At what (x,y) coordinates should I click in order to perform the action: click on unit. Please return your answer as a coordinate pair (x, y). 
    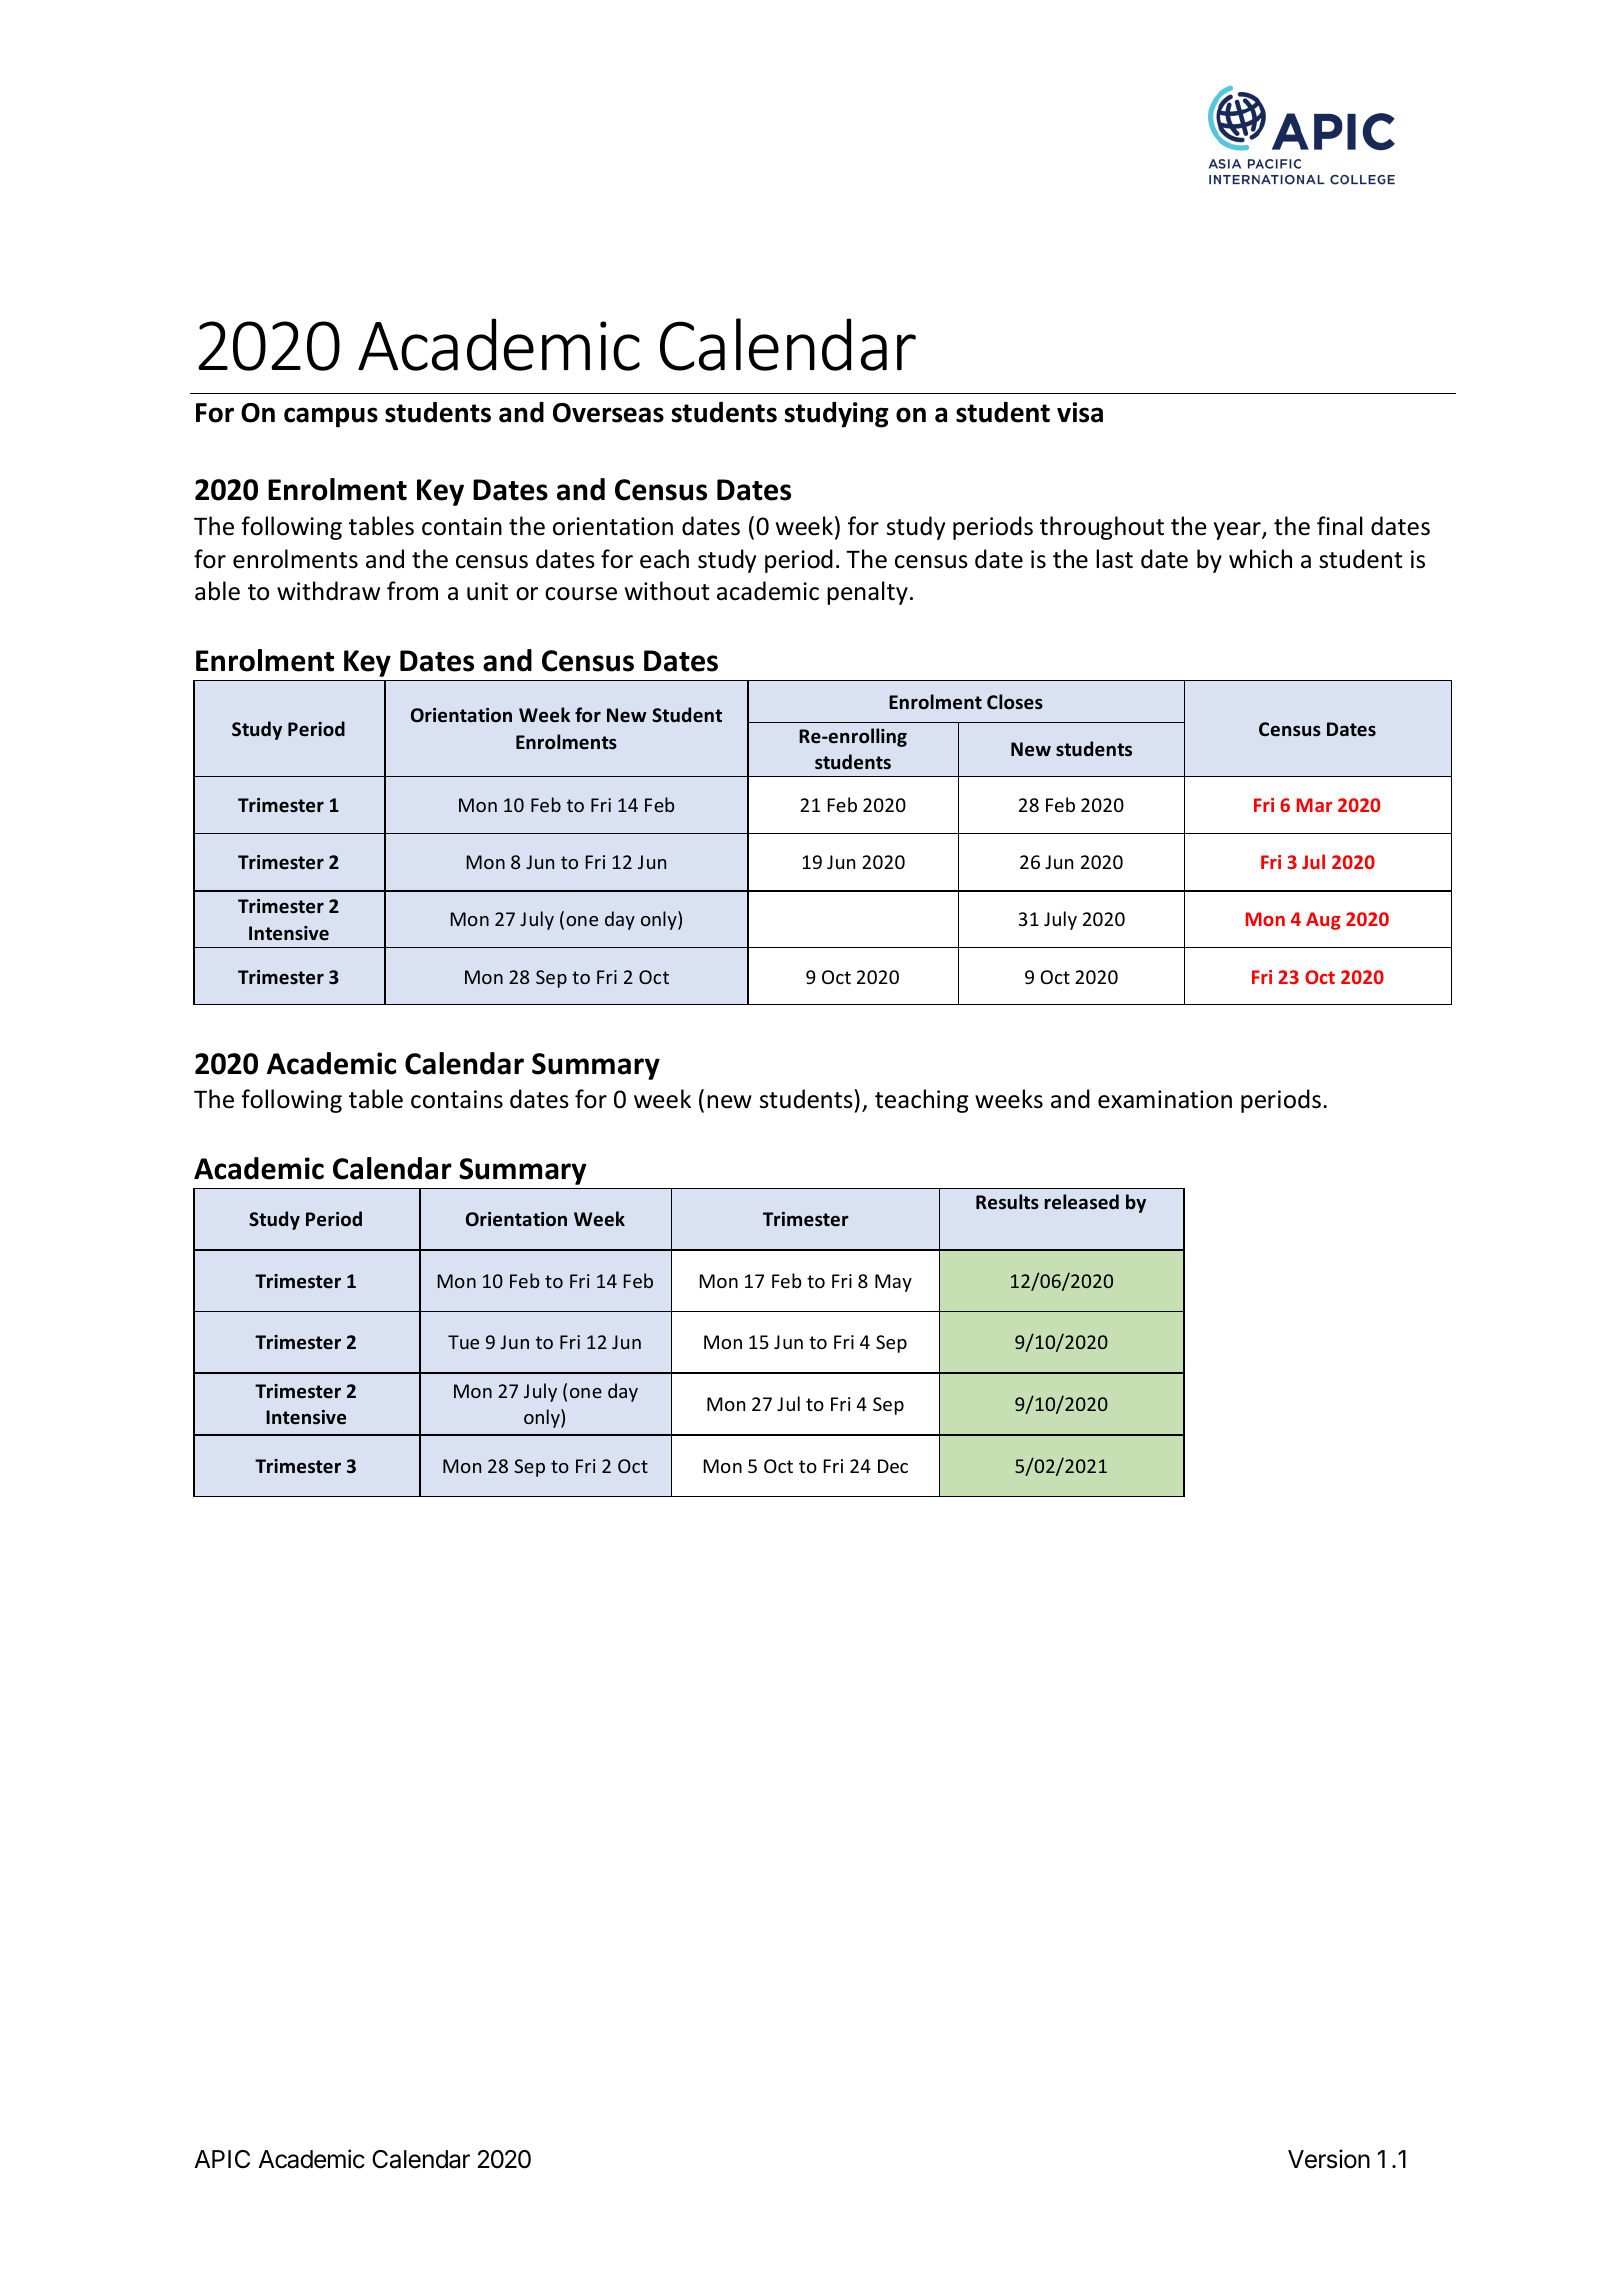
    Looking at the image, I should click on (487, 591).
